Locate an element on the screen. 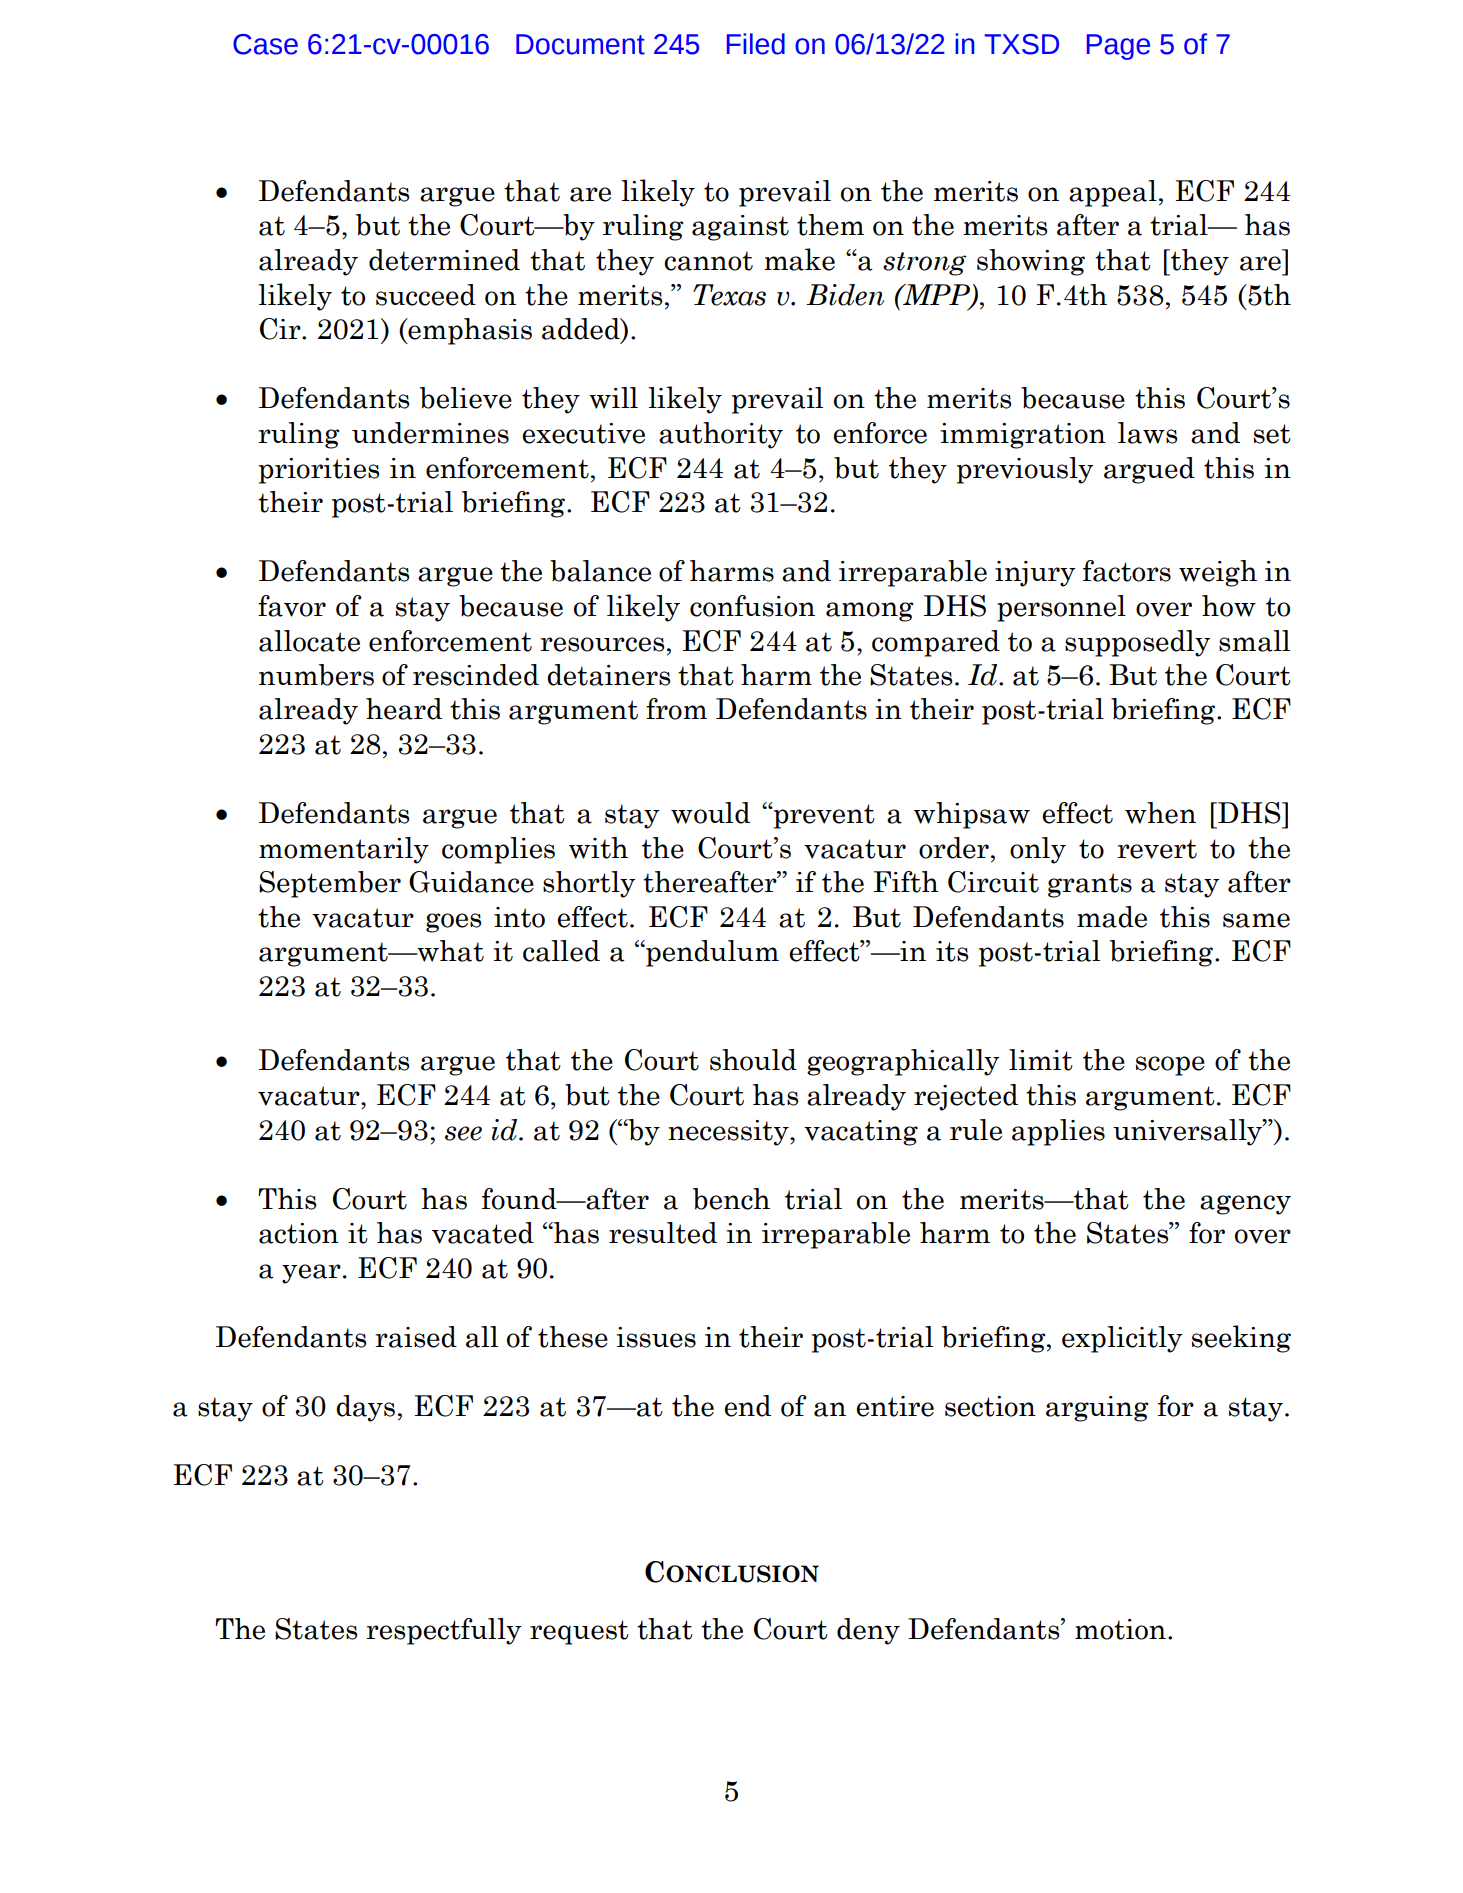 Image resolution: width=1463 pixels, height=1893 pixels. favor is located at coordinates (292, 606).
